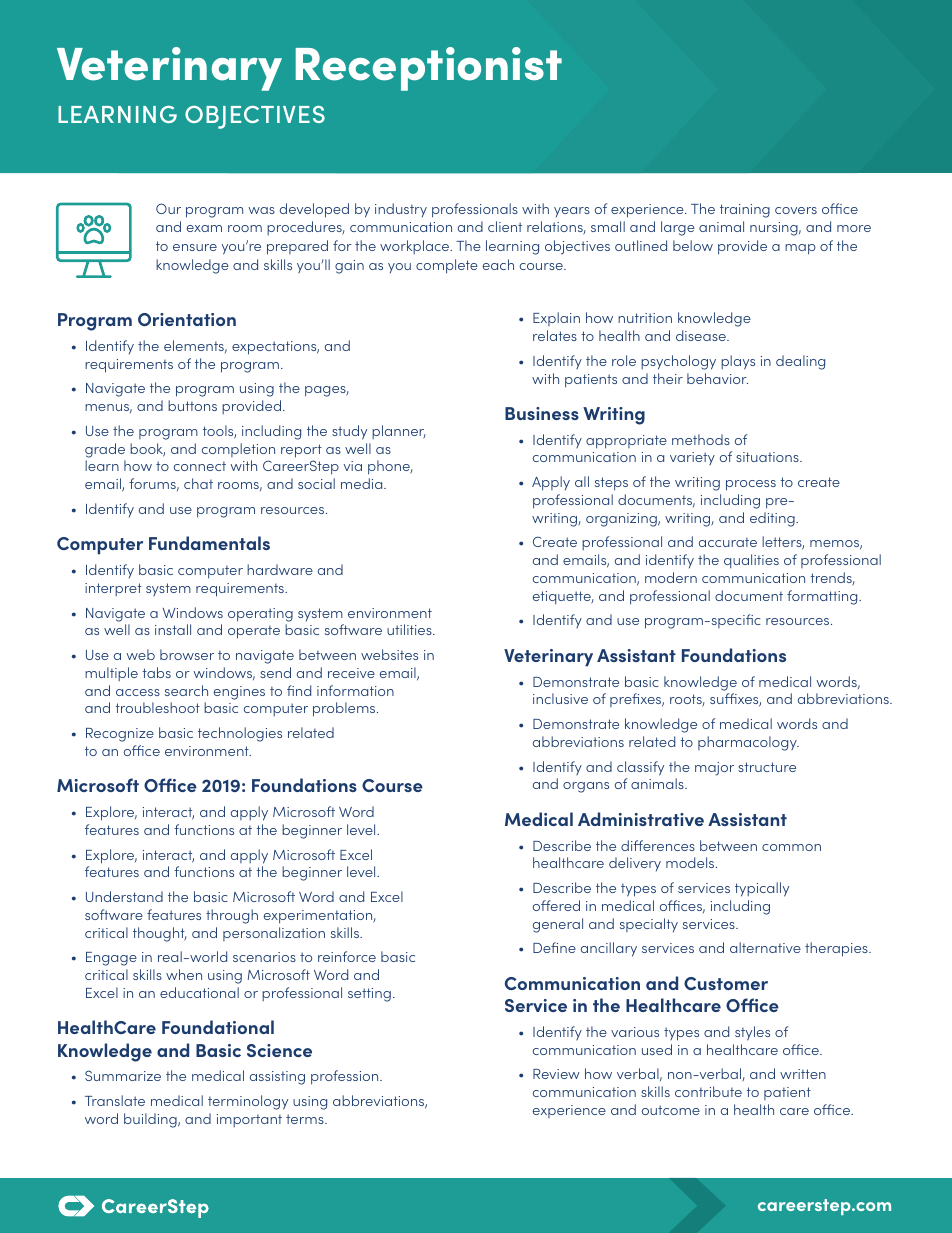  Describe the element at coordinates (187, 319) in the screenshot. I see `Orientation` at that location.
